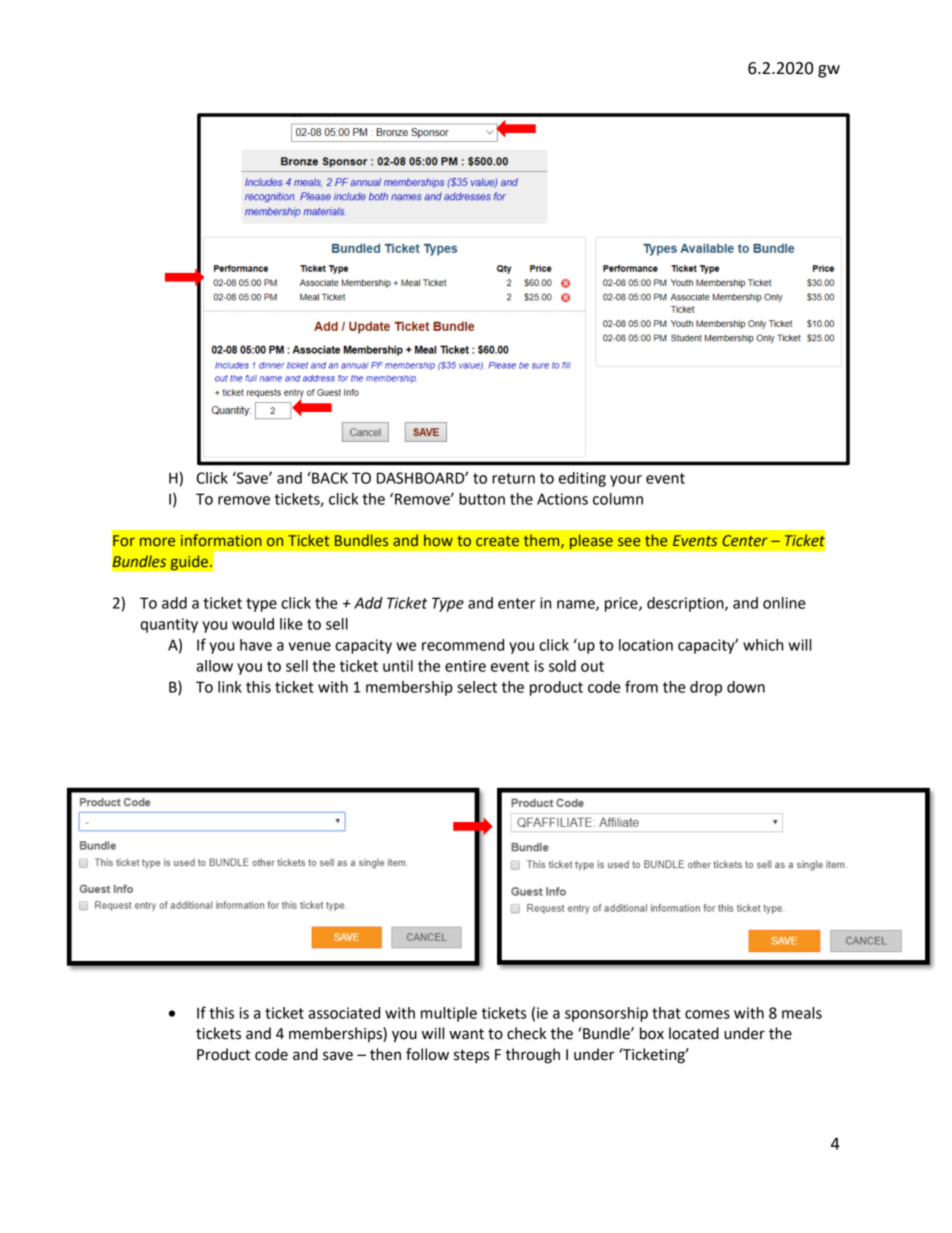 This document has height=1233, width=952. What do you see at coordinates (466, 1034) in the document?
I see `want` at bounding box center [466, 1034].
